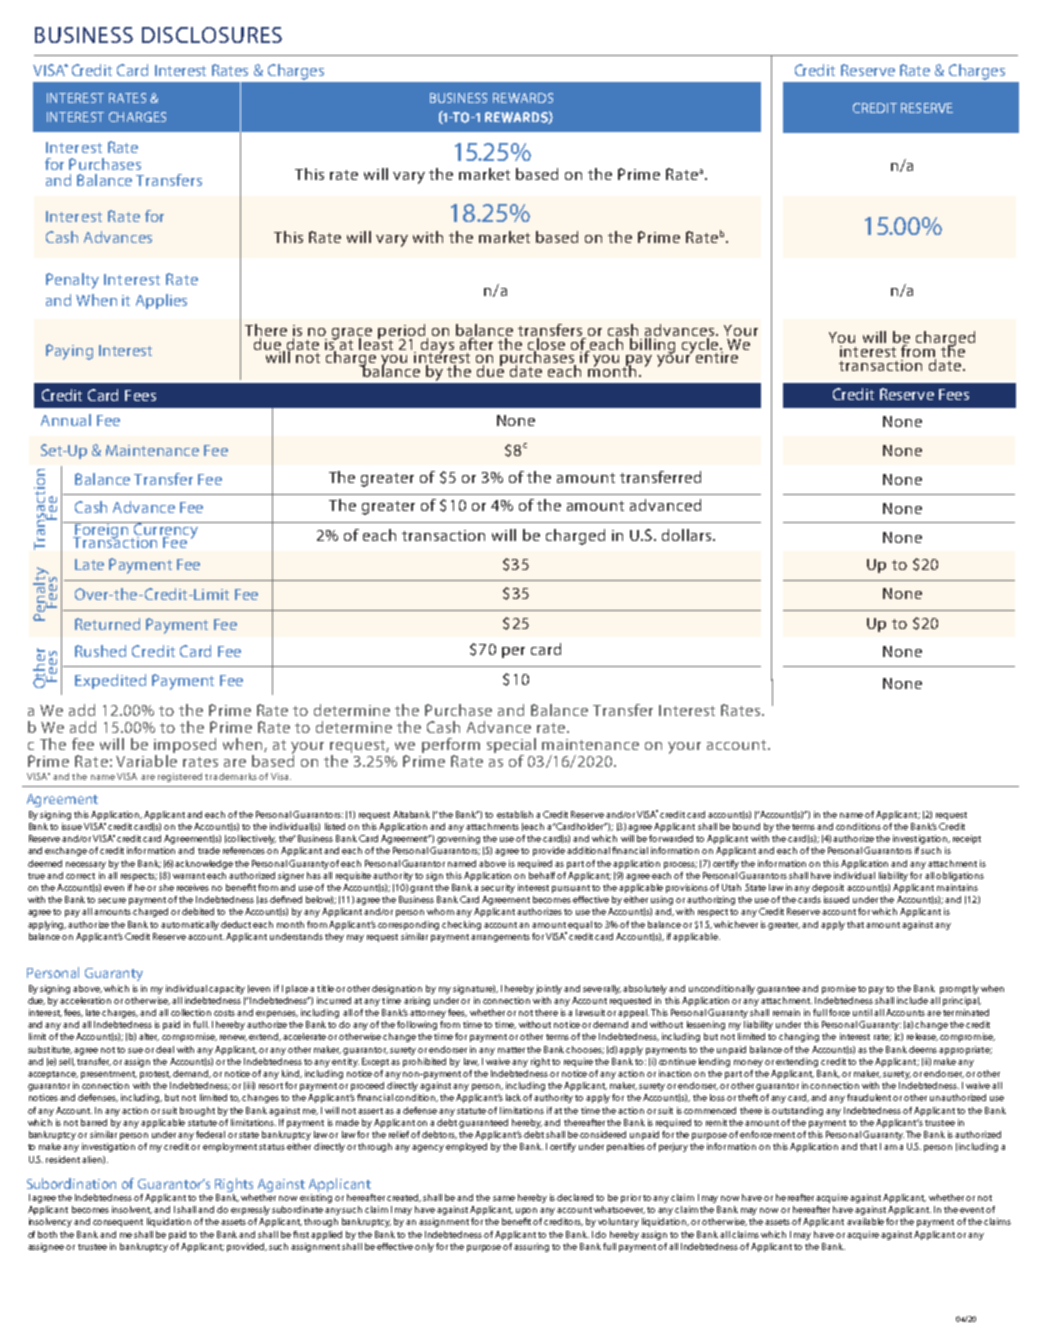 The image size is (1038, 1343). I want to click on cycle, so click(701, 345).
